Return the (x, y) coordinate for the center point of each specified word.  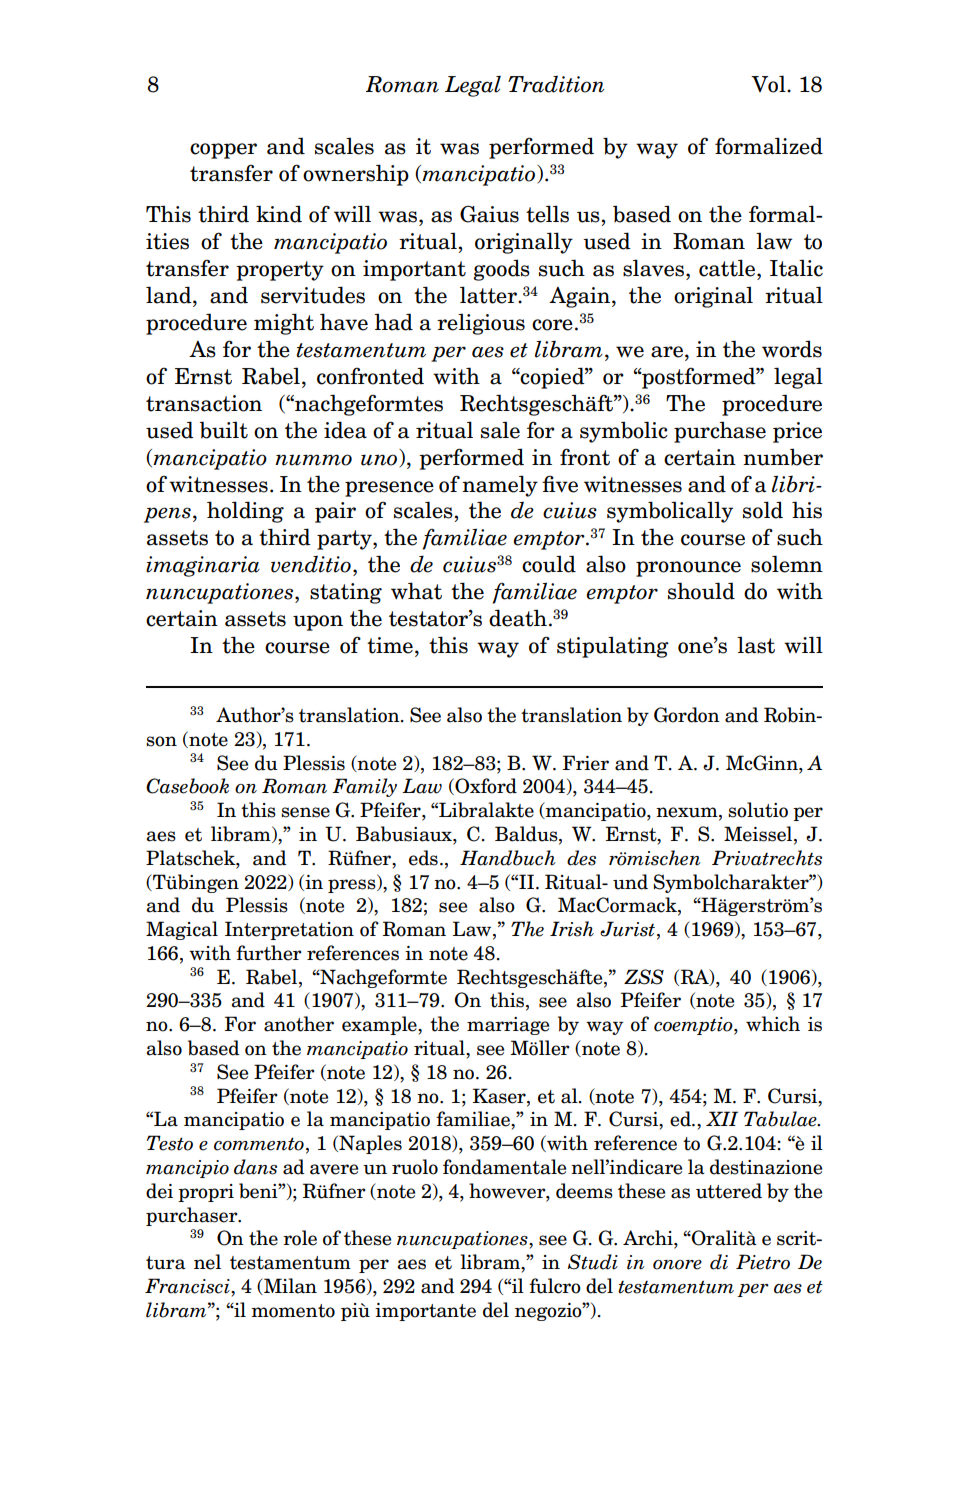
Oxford (485, 786)
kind (279, 214)
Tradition (556, 84)
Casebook (187, 786)
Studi (593, 1262)
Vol (769, 84)
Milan (289, 1286)
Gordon (687, 715)
